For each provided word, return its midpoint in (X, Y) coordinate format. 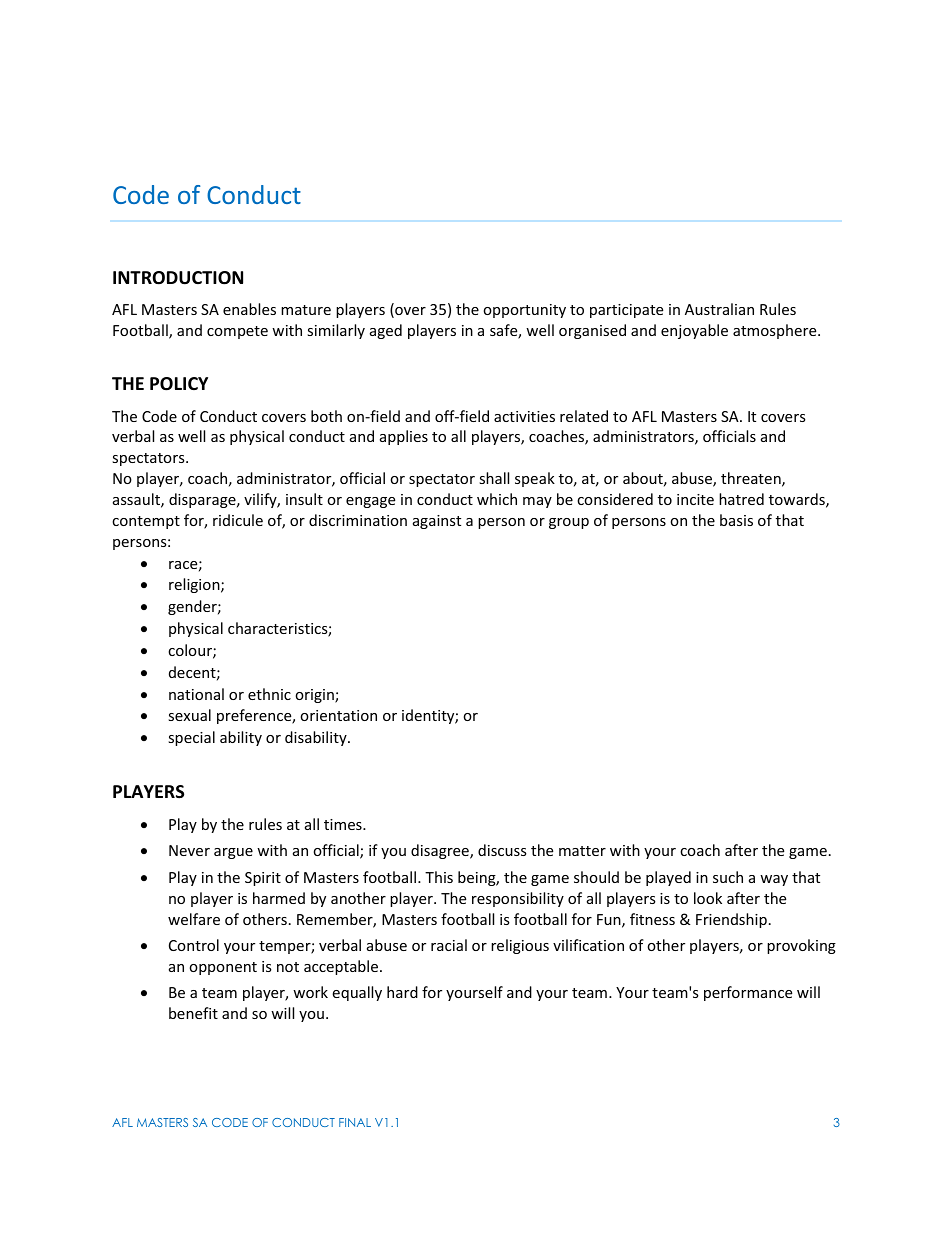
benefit (193, 1013)
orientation (338, 715)
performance (748, 993)
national (196, 694)
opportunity (524, 311)
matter (582, 851)
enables (249, 309)
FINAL (355, 1122)
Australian (719, 309)
